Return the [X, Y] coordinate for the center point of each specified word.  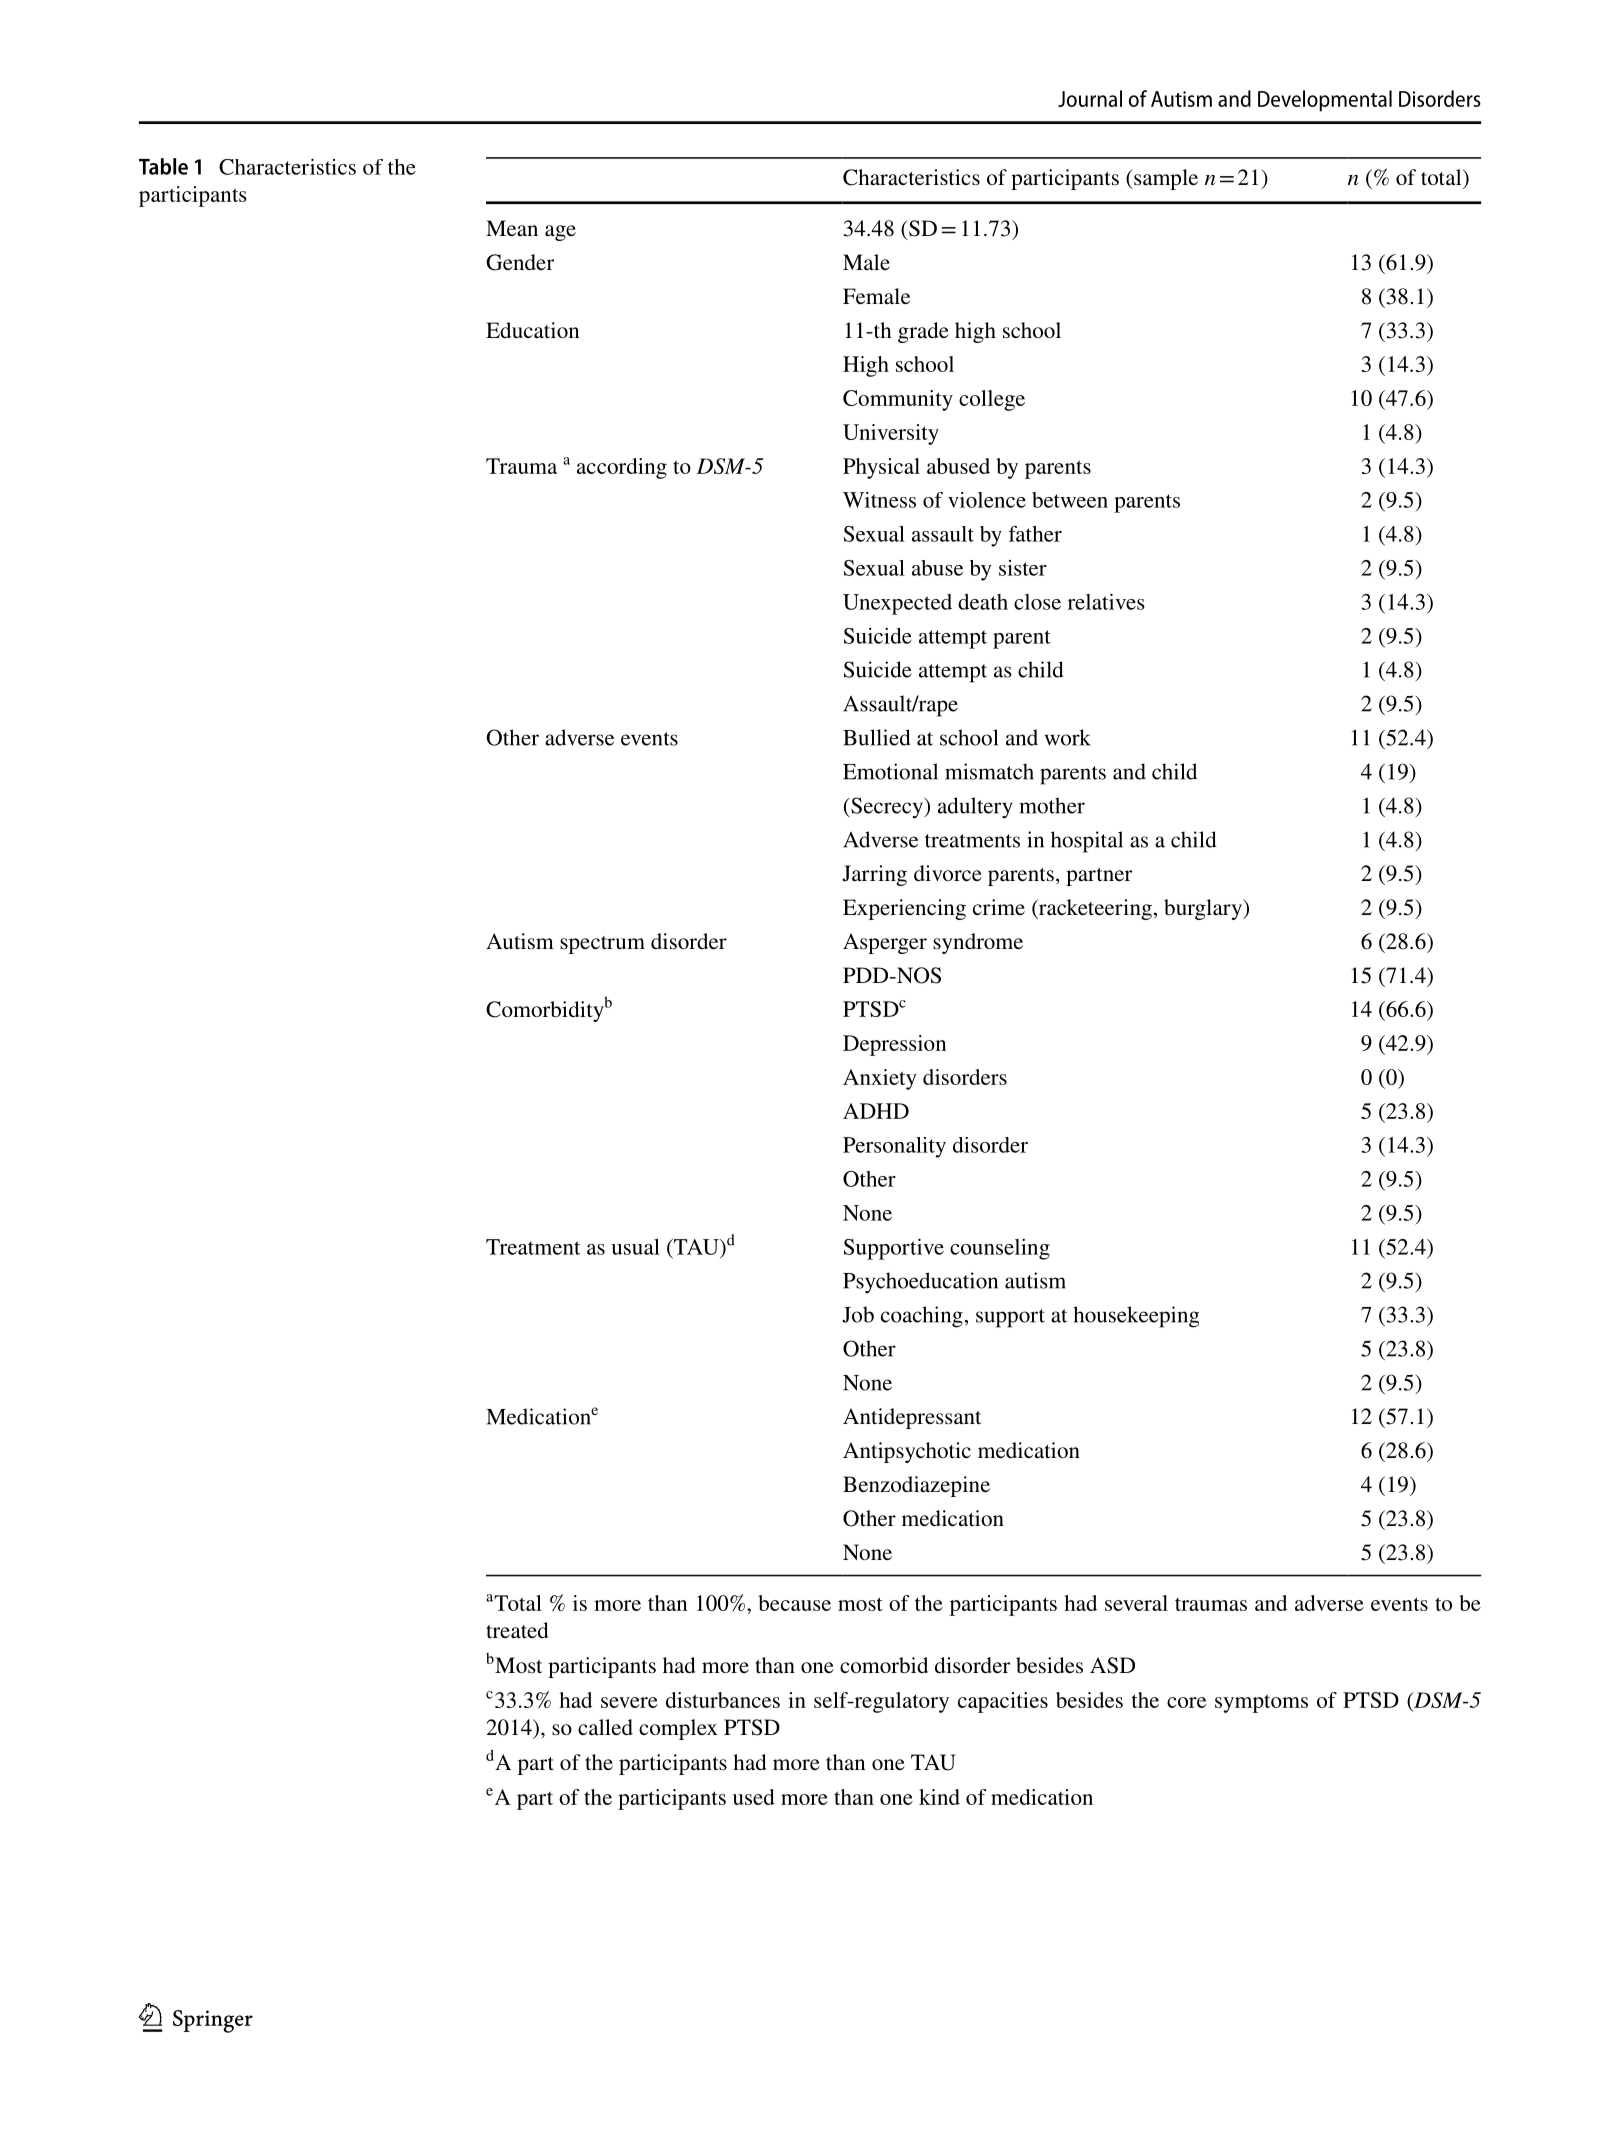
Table [163, 166]
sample [1165, 179]
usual [635, 1247]
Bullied [877, 737]
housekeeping [1136, 1317]
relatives [1106, 601]
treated [517, 1630]
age [560, 233]
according [622, 468]
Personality [894, 1147]
